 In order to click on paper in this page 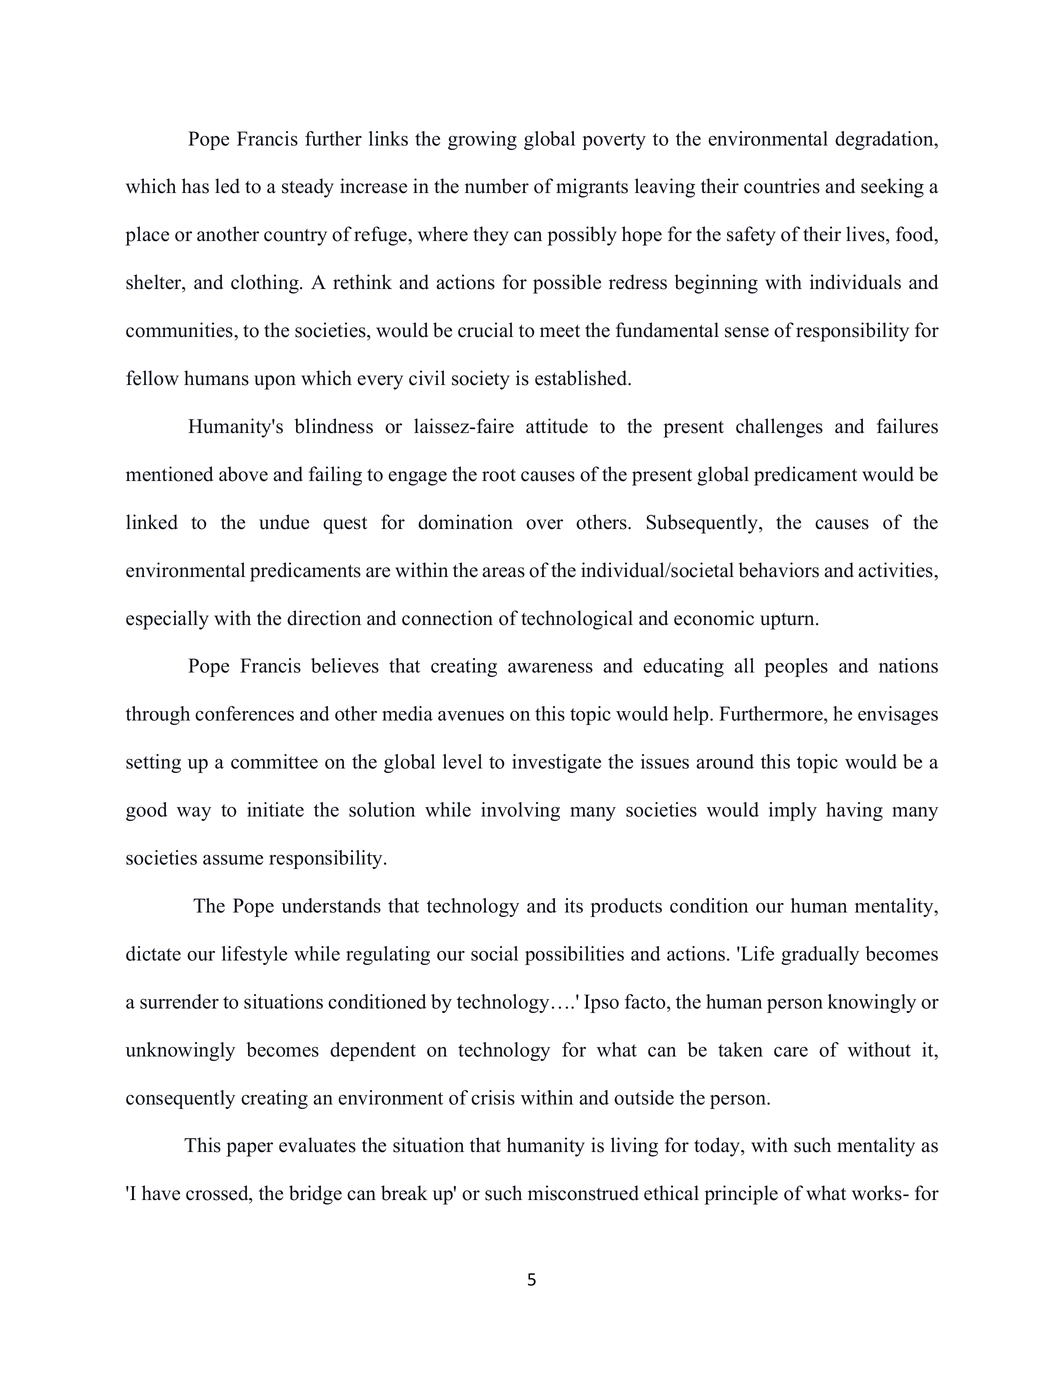, I will do `click(250, 1149)`.
